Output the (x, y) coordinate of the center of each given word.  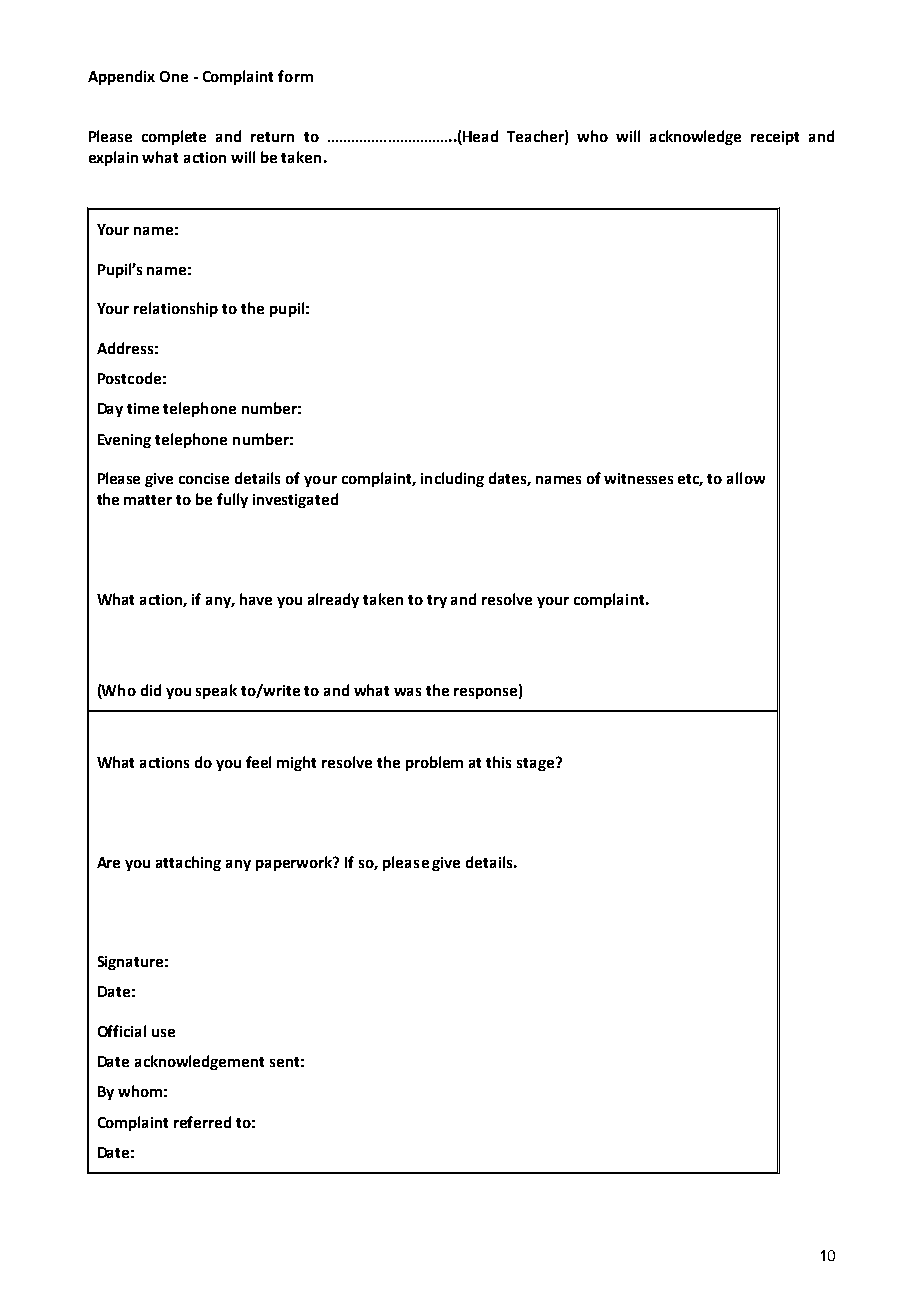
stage (537, 764)
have (256, 599)
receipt (775, 138)
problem (434, 763)
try (437, 601)
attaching (188, 863)
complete (174, 137)
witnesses (638, 478)
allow (746, 478)
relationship (176, 309)
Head (479, 137)
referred (202, 1122)
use (163, 1033)
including (452, 479)
